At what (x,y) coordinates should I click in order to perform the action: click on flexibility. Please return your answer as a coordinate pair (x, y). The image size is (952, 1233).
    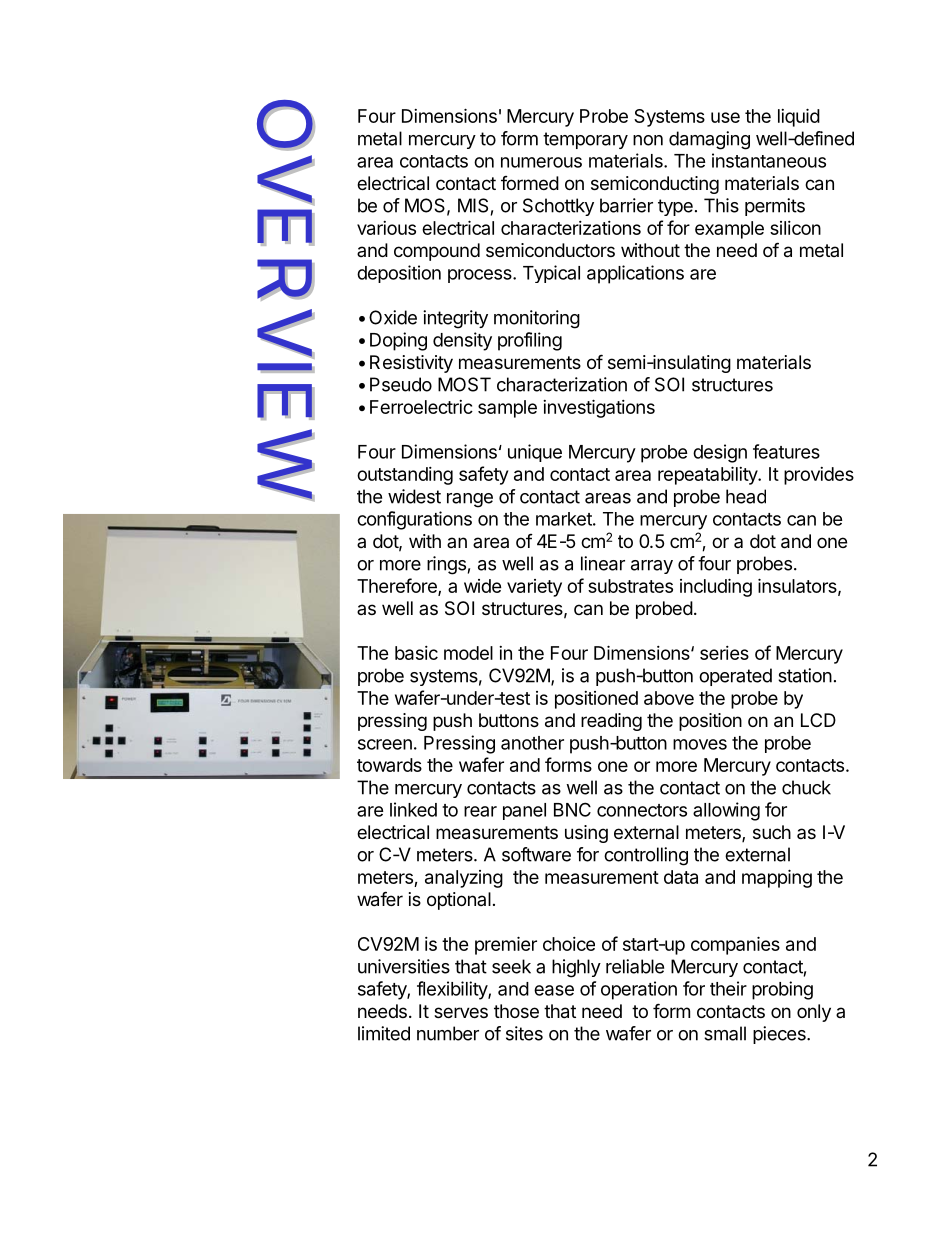
    Looking at the image, I should click on (453, 990).
